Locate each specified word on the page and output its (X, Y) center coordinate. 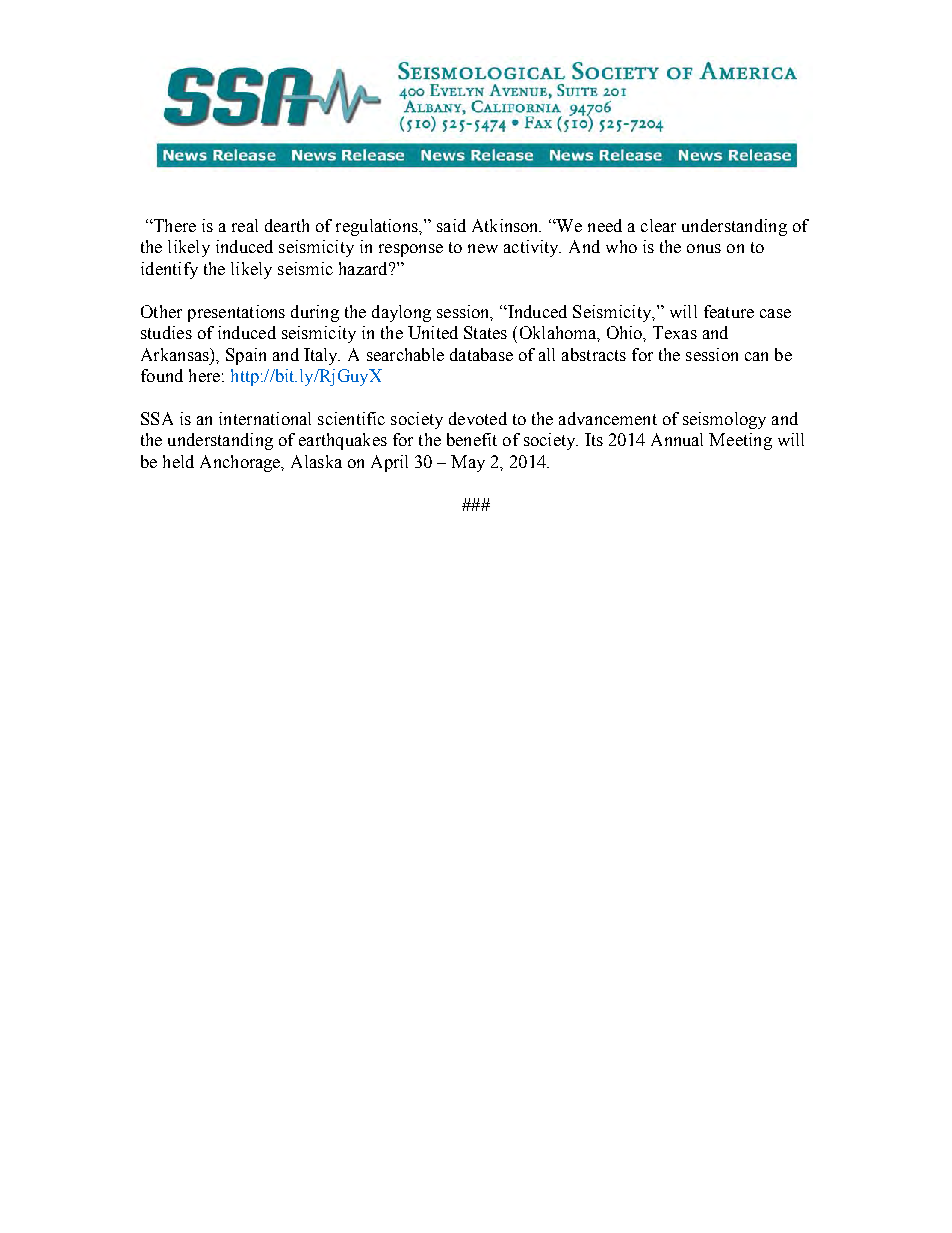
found (162, 375)
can (756, 356)
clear (658, 225)
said (451, 225)
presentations (236, 313)
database (481, 354)
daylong (401, 313)
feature (729, 311)
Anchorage (241, 463)
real (245, 225)
